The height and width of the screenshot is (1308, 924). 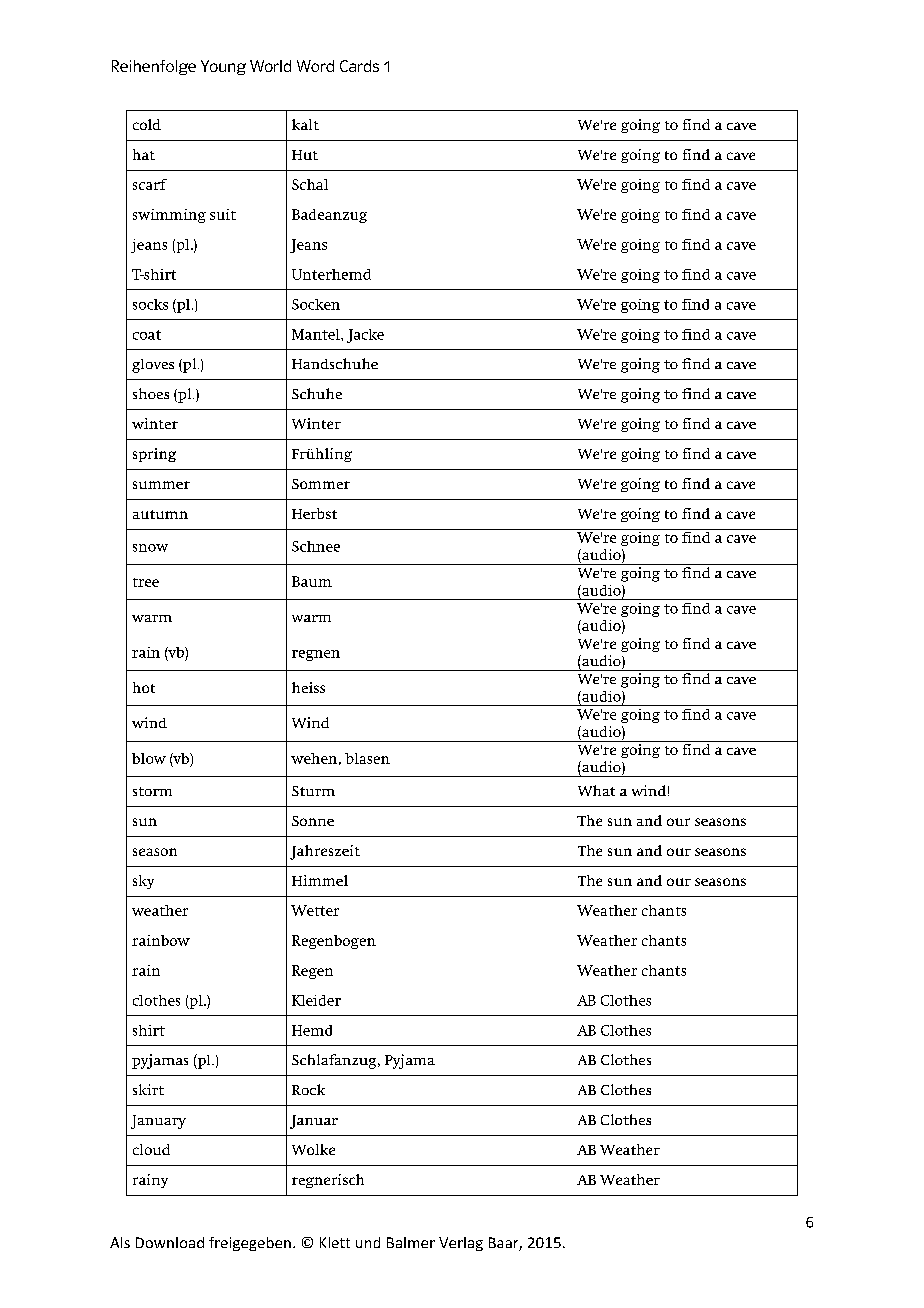 I want to click on Download, so click(x=170, y=1242).
